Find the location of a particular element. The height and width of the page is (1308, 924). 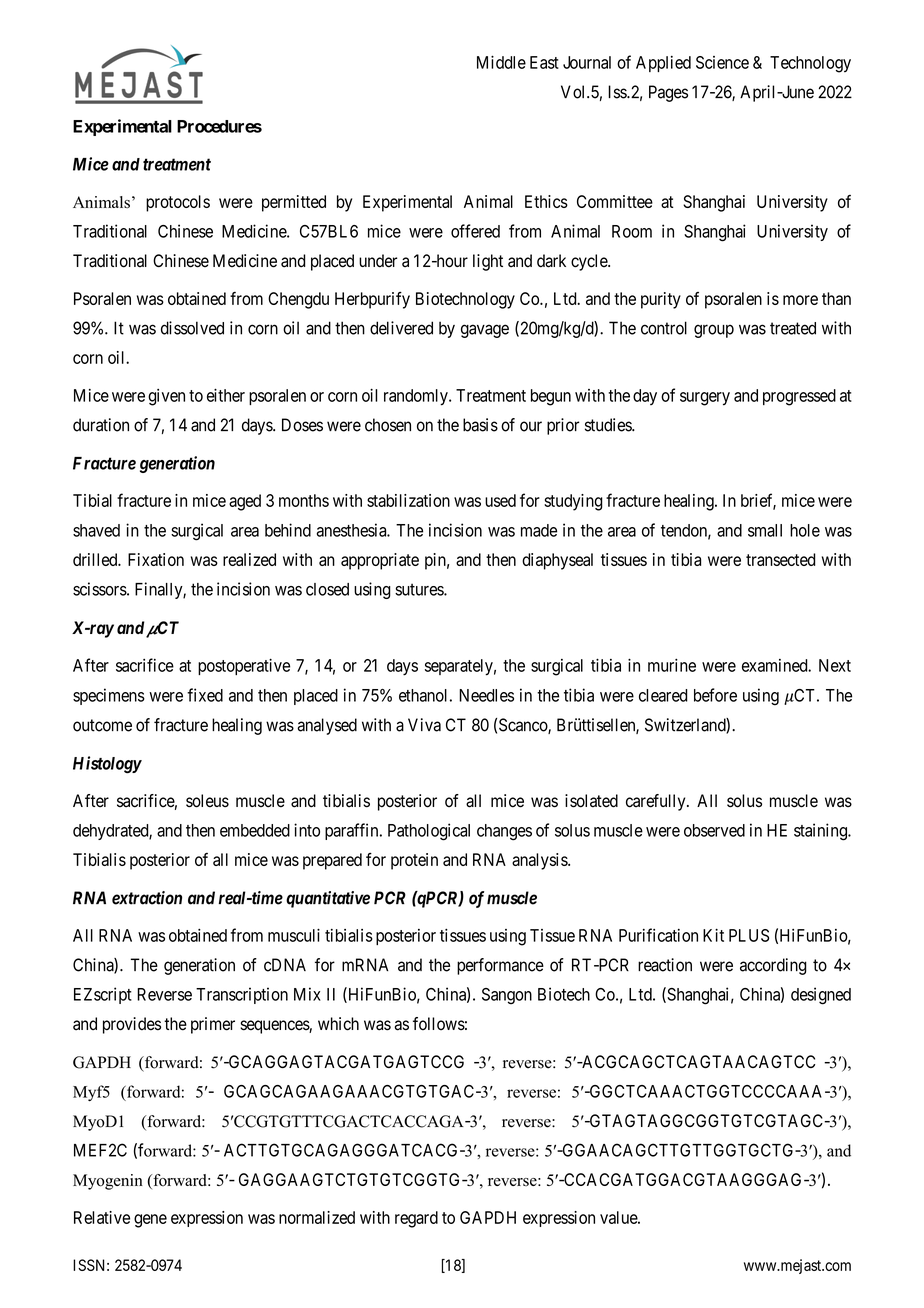

designed is located at coordinates (821, 996).
